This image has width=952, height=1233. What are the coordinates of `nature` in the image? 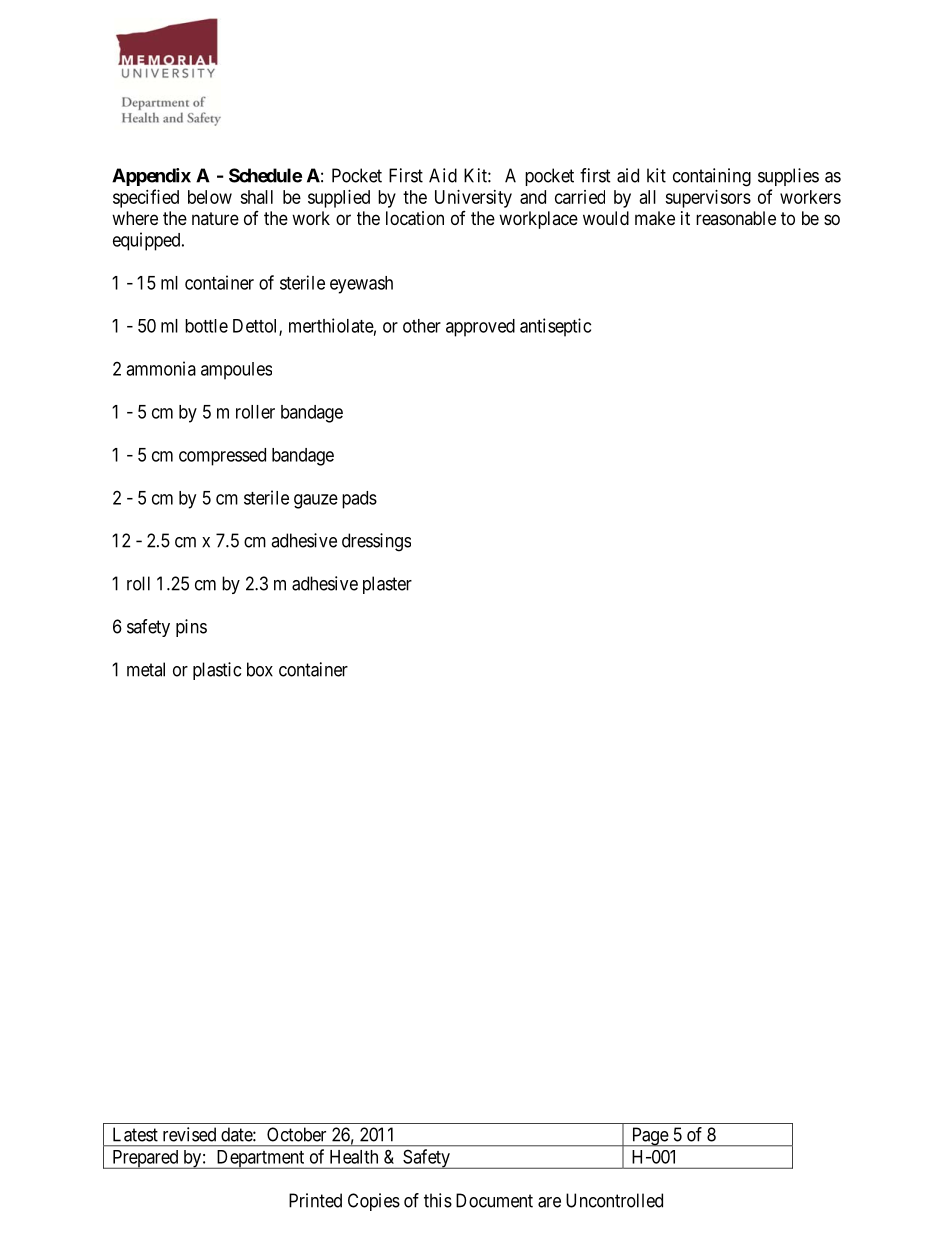 It's located at (215, 218).
